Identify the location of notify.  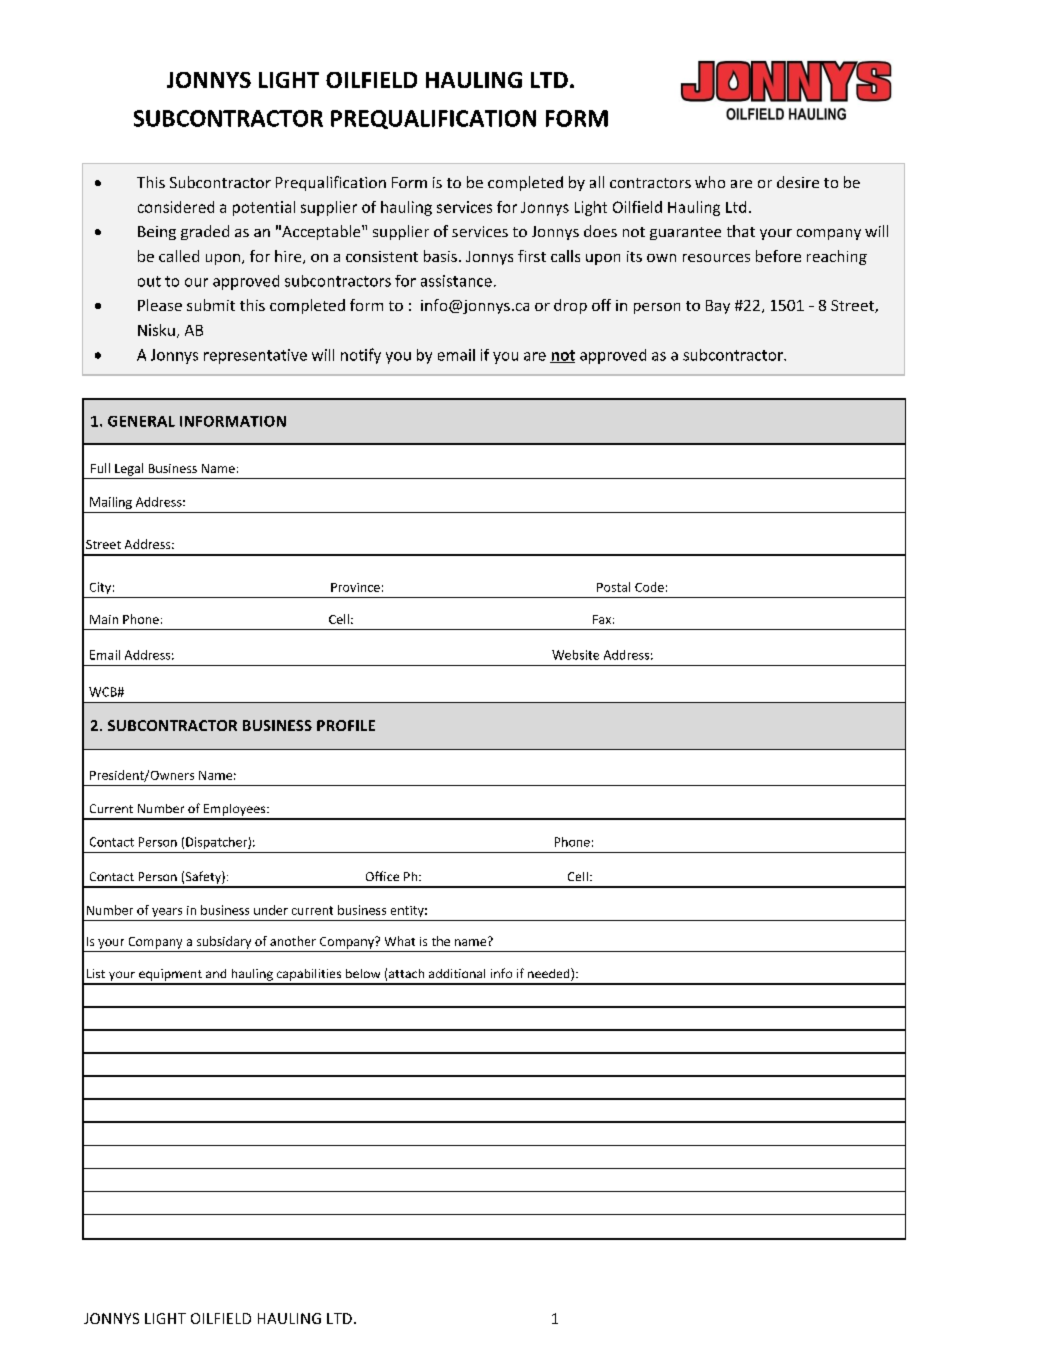
(361, 356).
